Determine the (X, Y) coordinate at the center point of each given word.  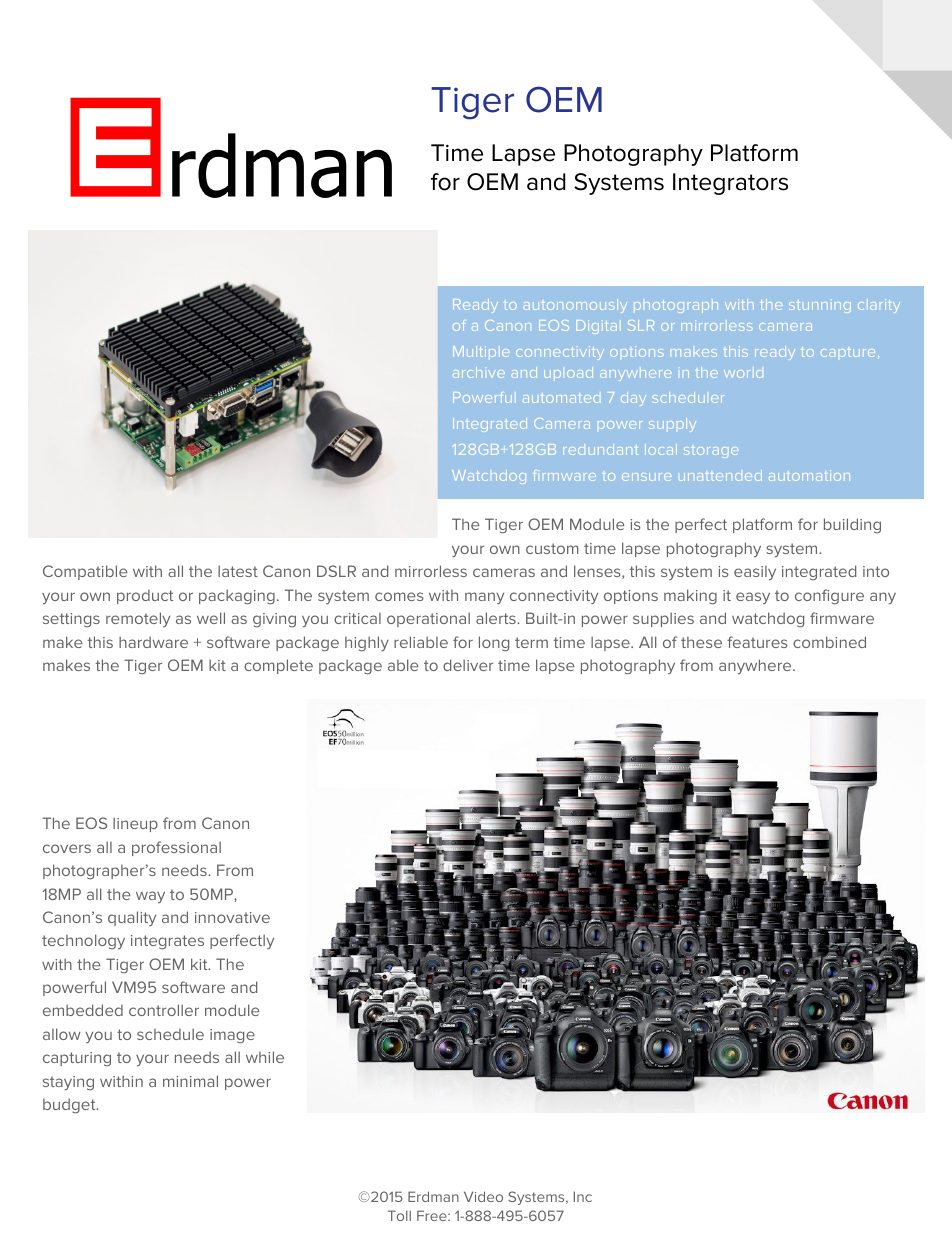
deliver (468, 665)
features (757, 642)
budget (70, 1106)
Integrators (730, 184)
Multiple (481, 351)
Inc (583, 1196)
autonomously (575, 306)
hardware (153, 642)
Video (483, 1196)
